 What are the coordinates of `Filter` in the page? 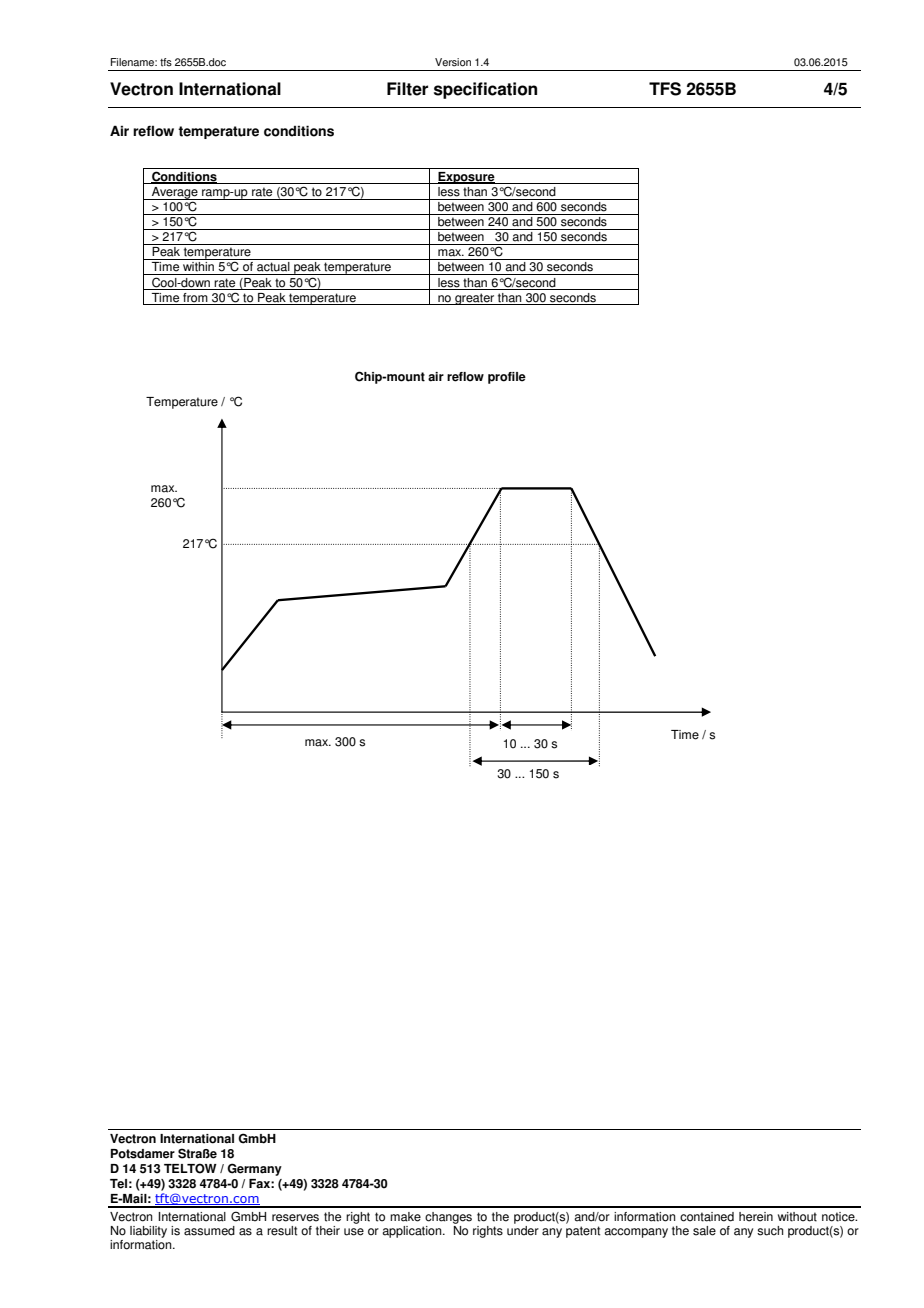 It's located at (407, 89).
